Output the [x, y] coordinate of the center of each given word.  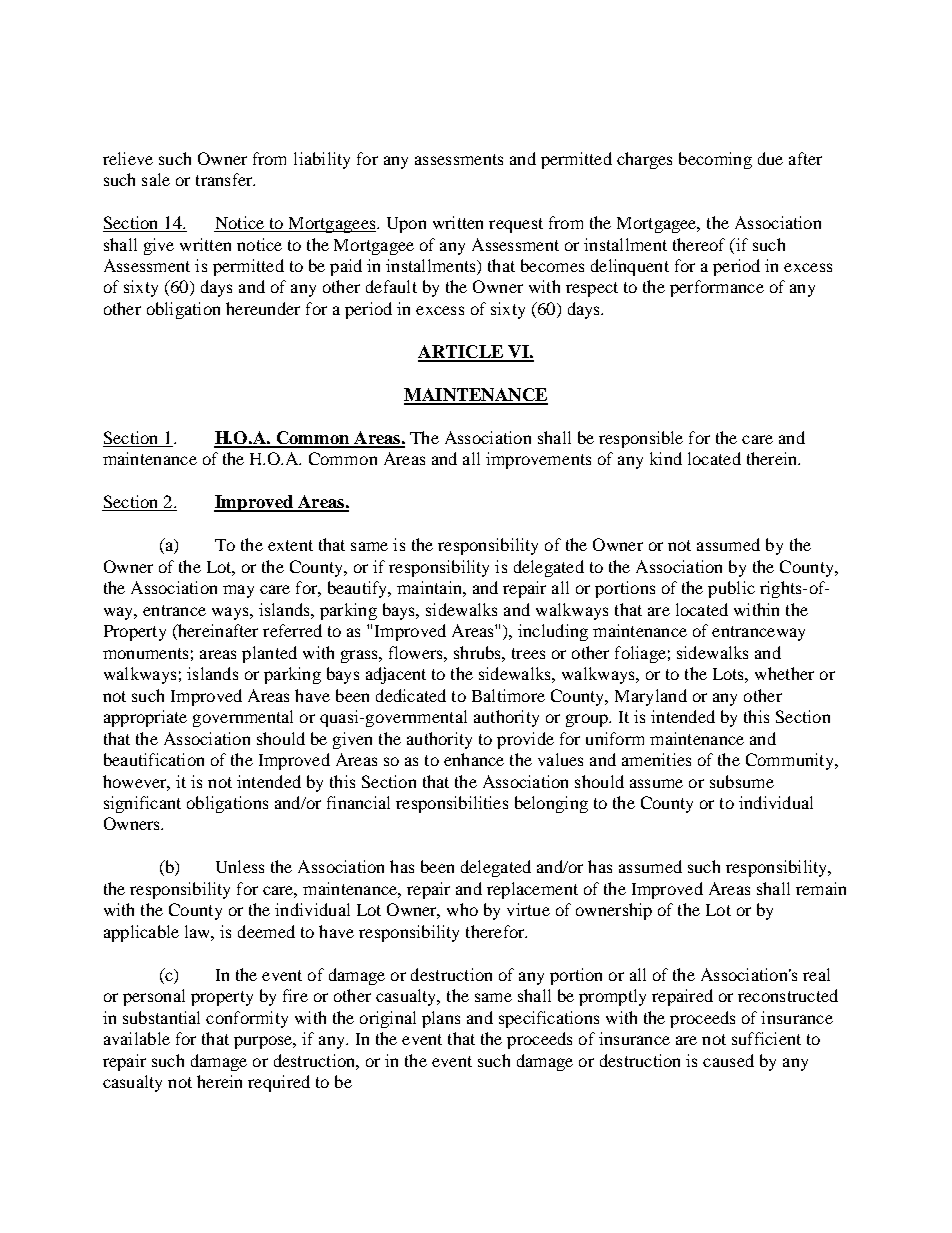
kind [666, 458]
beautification [154, 759]
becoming [715, 160]
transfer [225, 179]
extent [290, 545]
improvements [538, 460]
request [516, 225]
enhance [474, 759]
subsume [742, 781]
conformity [247, 1019]
